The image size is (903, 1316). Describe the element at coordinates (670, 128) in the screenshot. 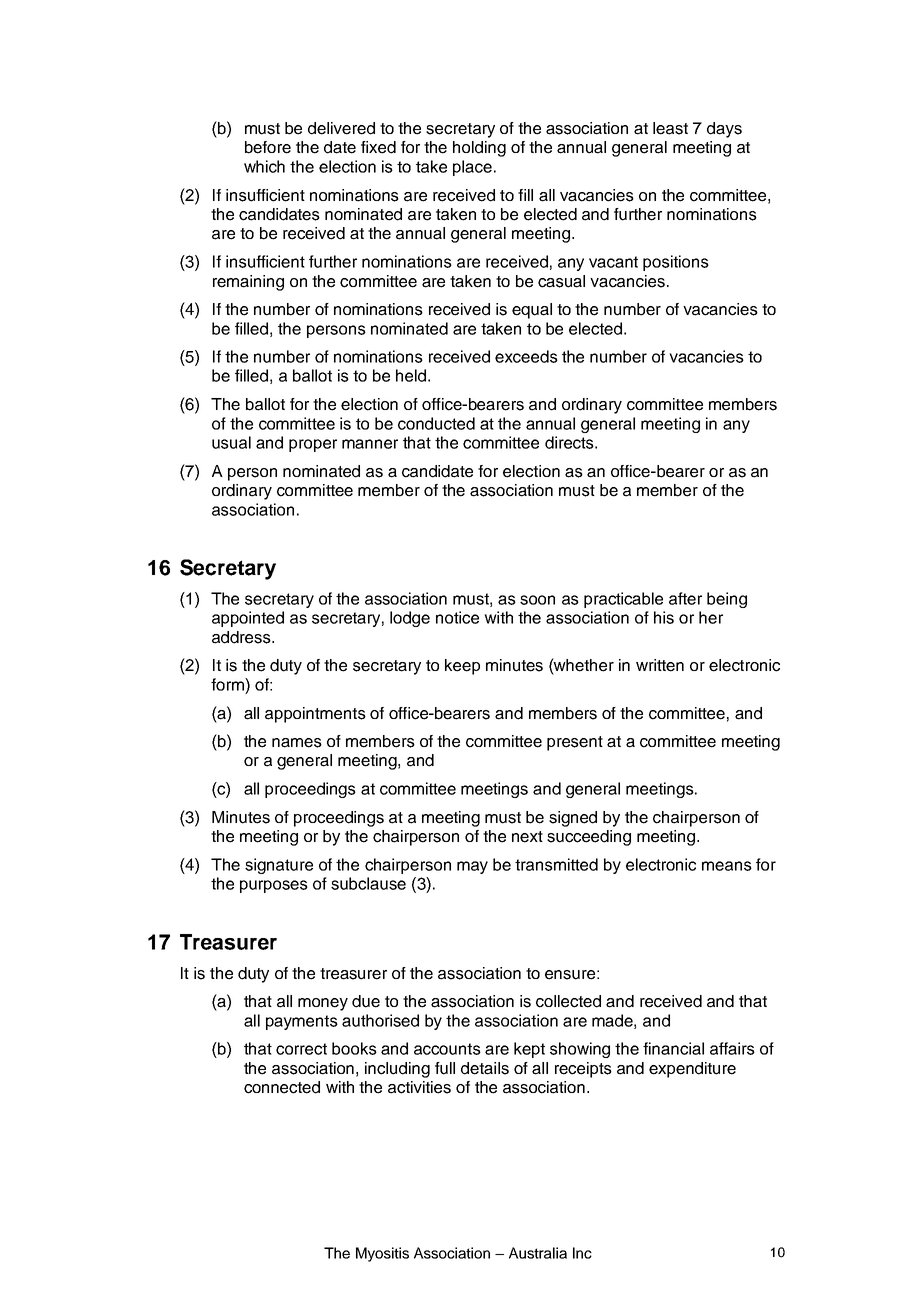

I see `least` at that location.
